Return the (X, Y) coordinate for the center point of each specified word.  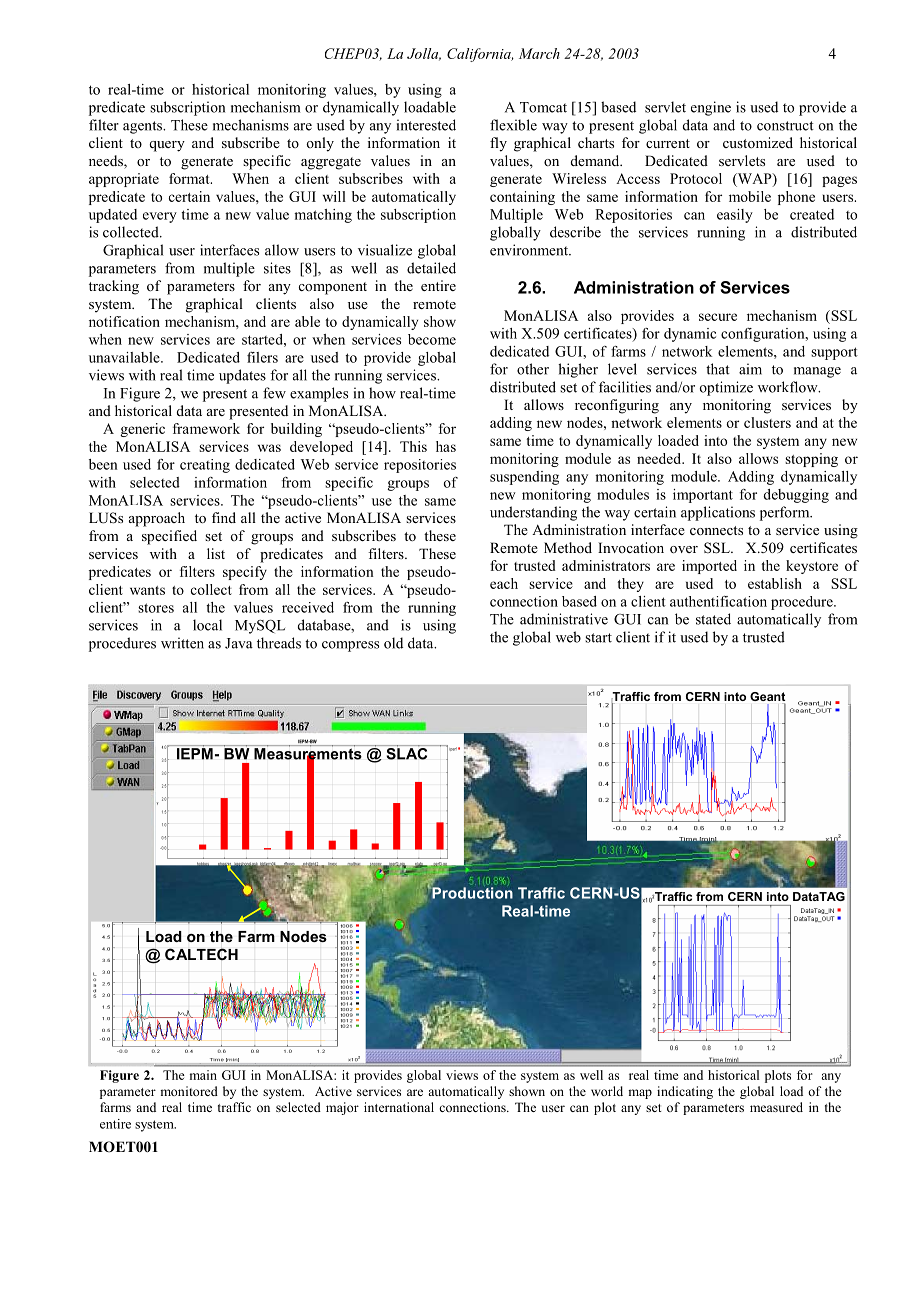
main (203, 1075)
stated (713, 619)
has (446, 446)
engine (711, 108)
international (399, 1107)
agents (143, 127)
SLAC (407, 753)
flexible (513, 125)
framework (206, 428)
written (182, 643)
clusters (767, 422)
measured (776, 1107)
